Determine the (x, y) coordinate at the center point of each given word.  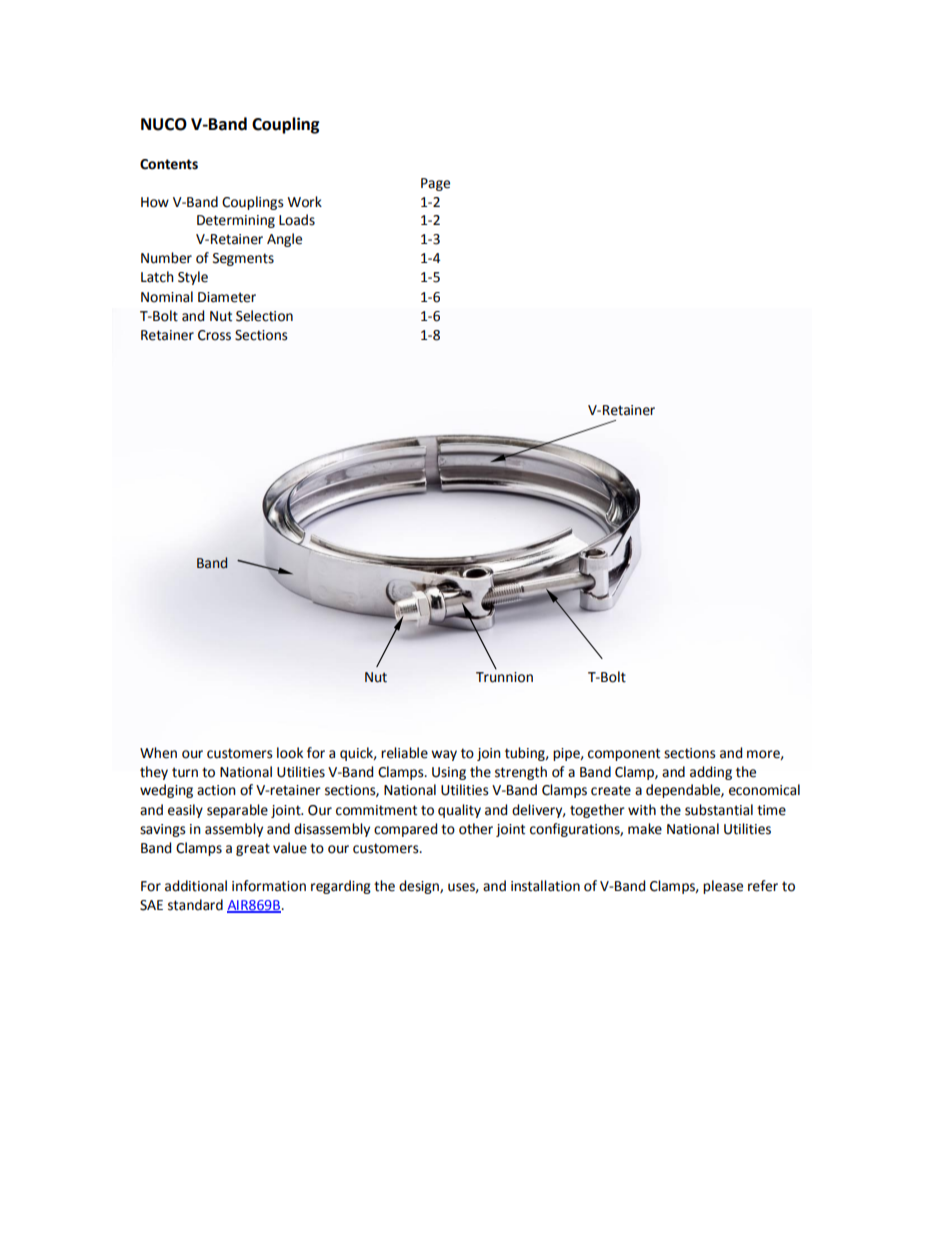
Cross (214, 335)
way (444, 755)
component (624, 754)
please (723, 887)
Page (435, 184)
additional (196, 886)
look (290, 753)
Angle (284, 240)
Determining (236, 221)
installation (545, 886)
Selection (264, 316)
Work (305, 202)
